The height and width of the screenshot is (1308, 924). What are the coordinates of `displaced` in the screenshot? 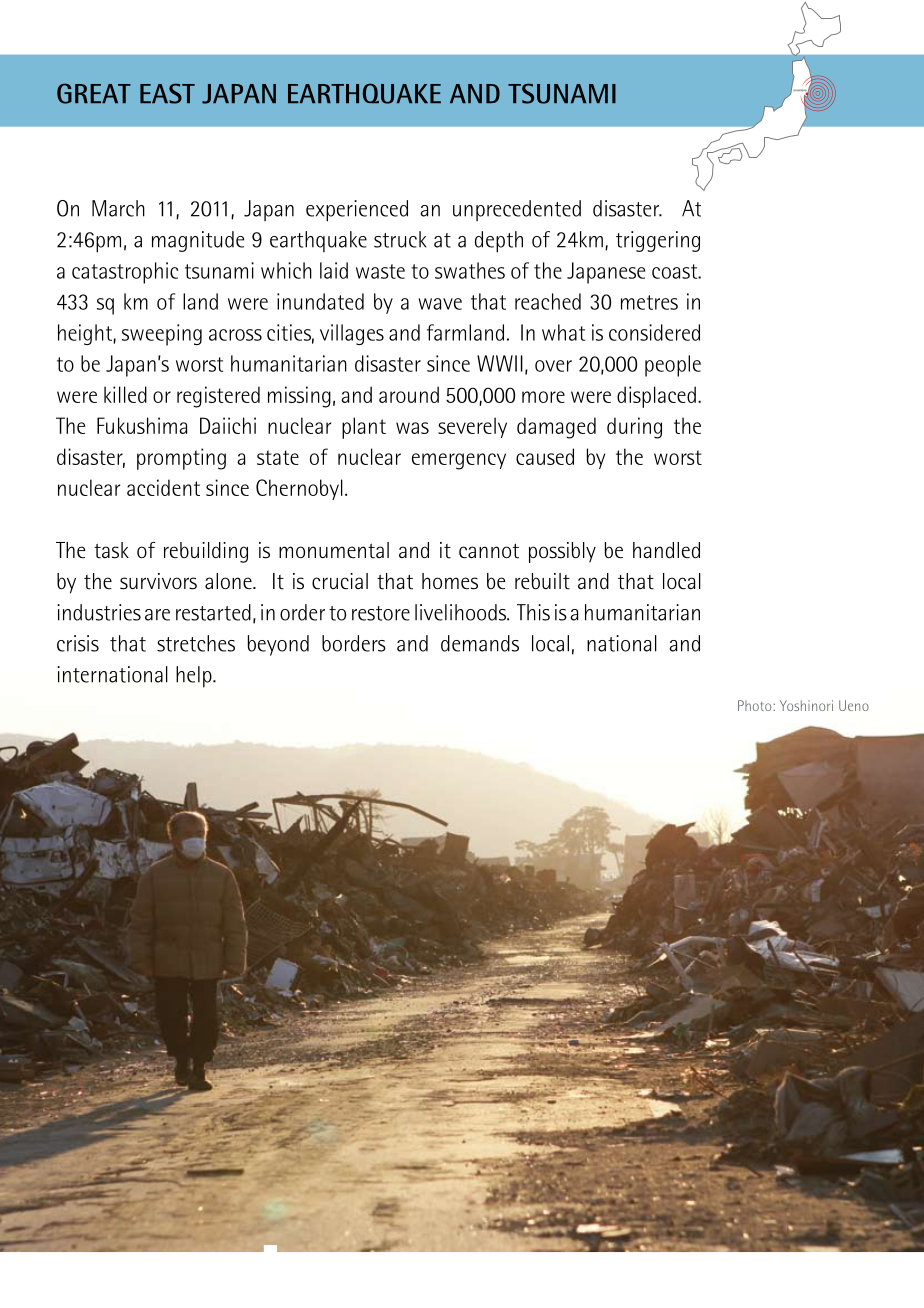 It's located at (656, 397).
